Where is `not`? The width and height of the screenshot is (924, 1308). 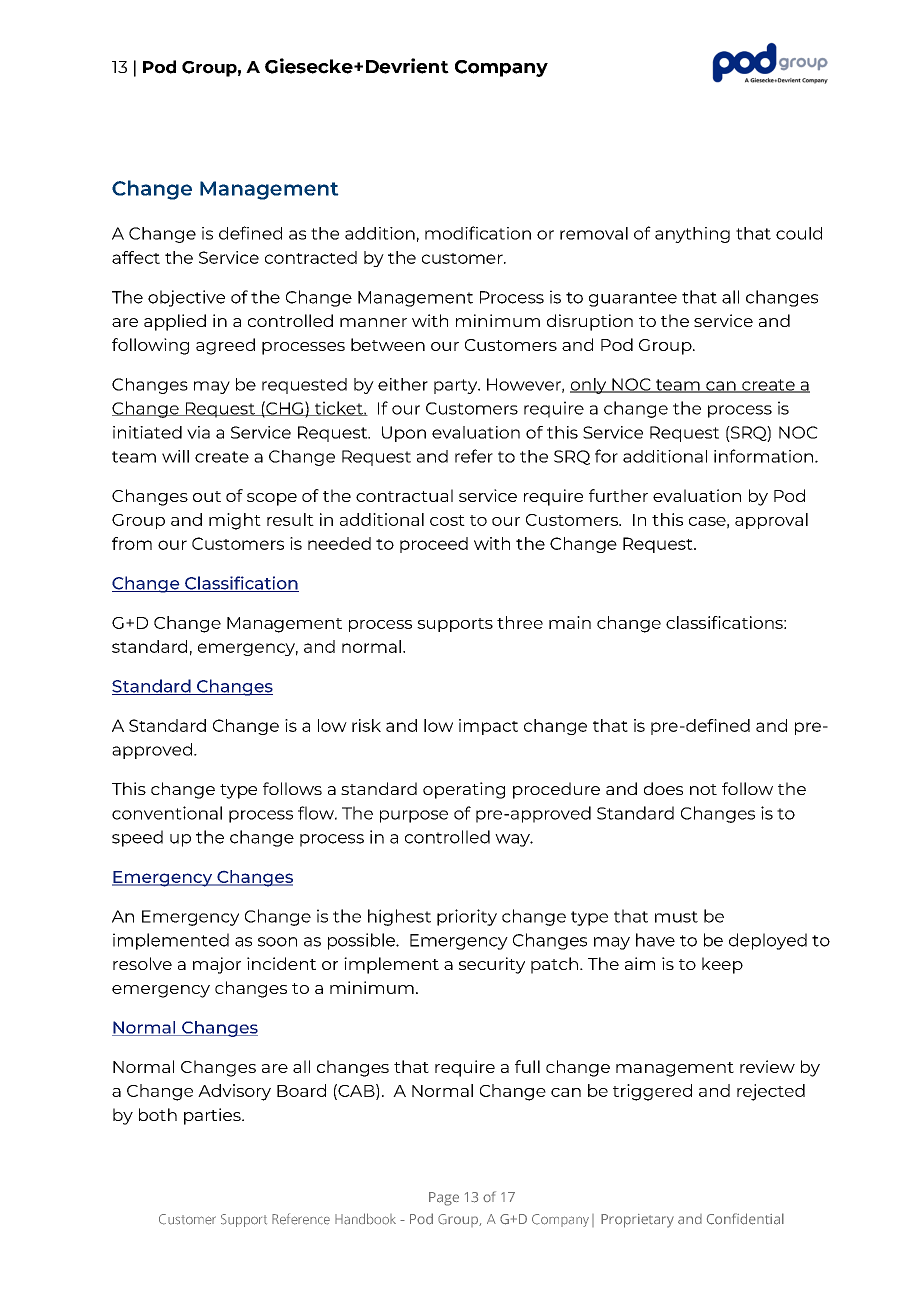
not is located at coordinates (703, 789).
